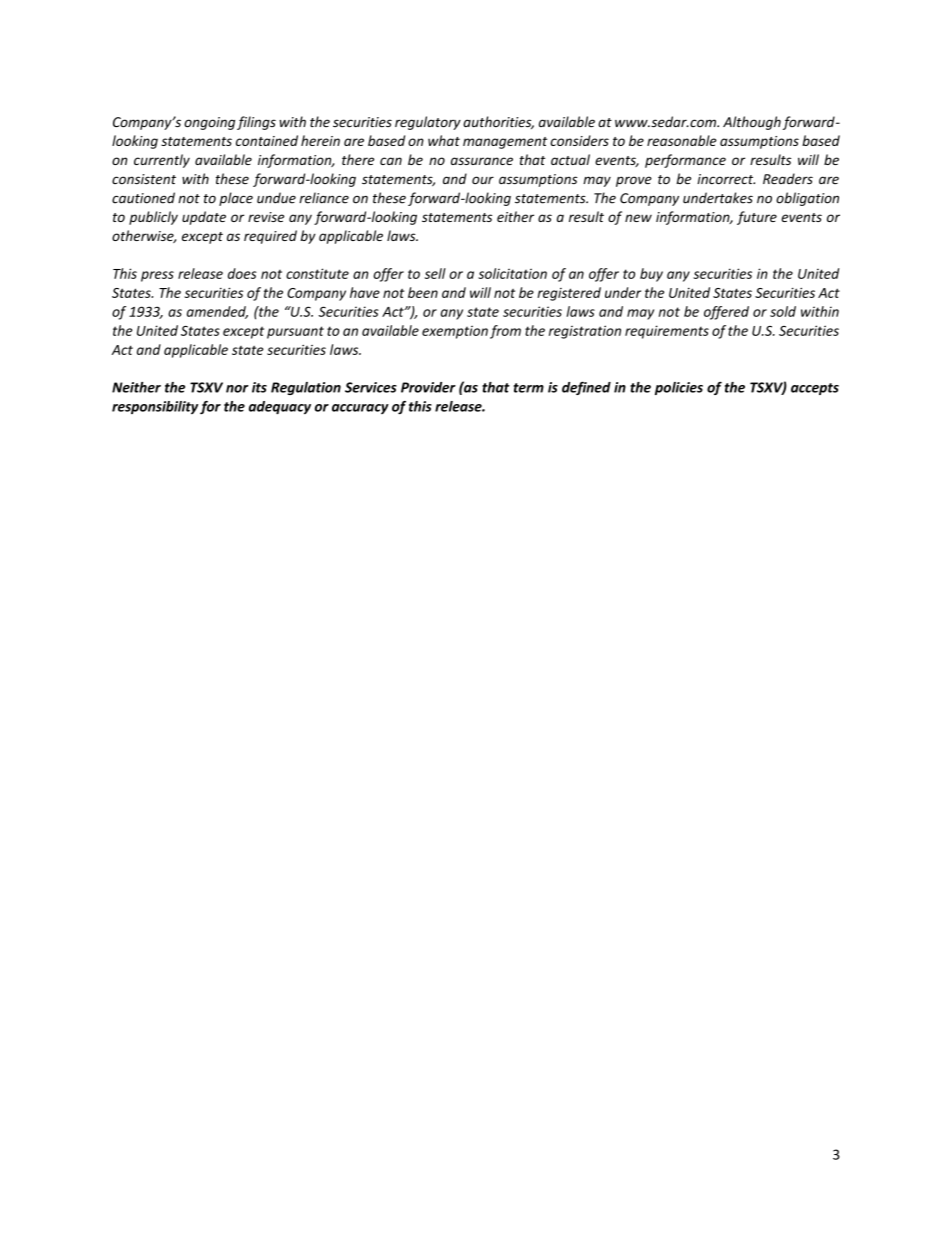 Image resolution: width=952 pixels, height=1233 pixels. Describe the element at coordinates (498, 122) in the page. I see `authorities` at that location.
